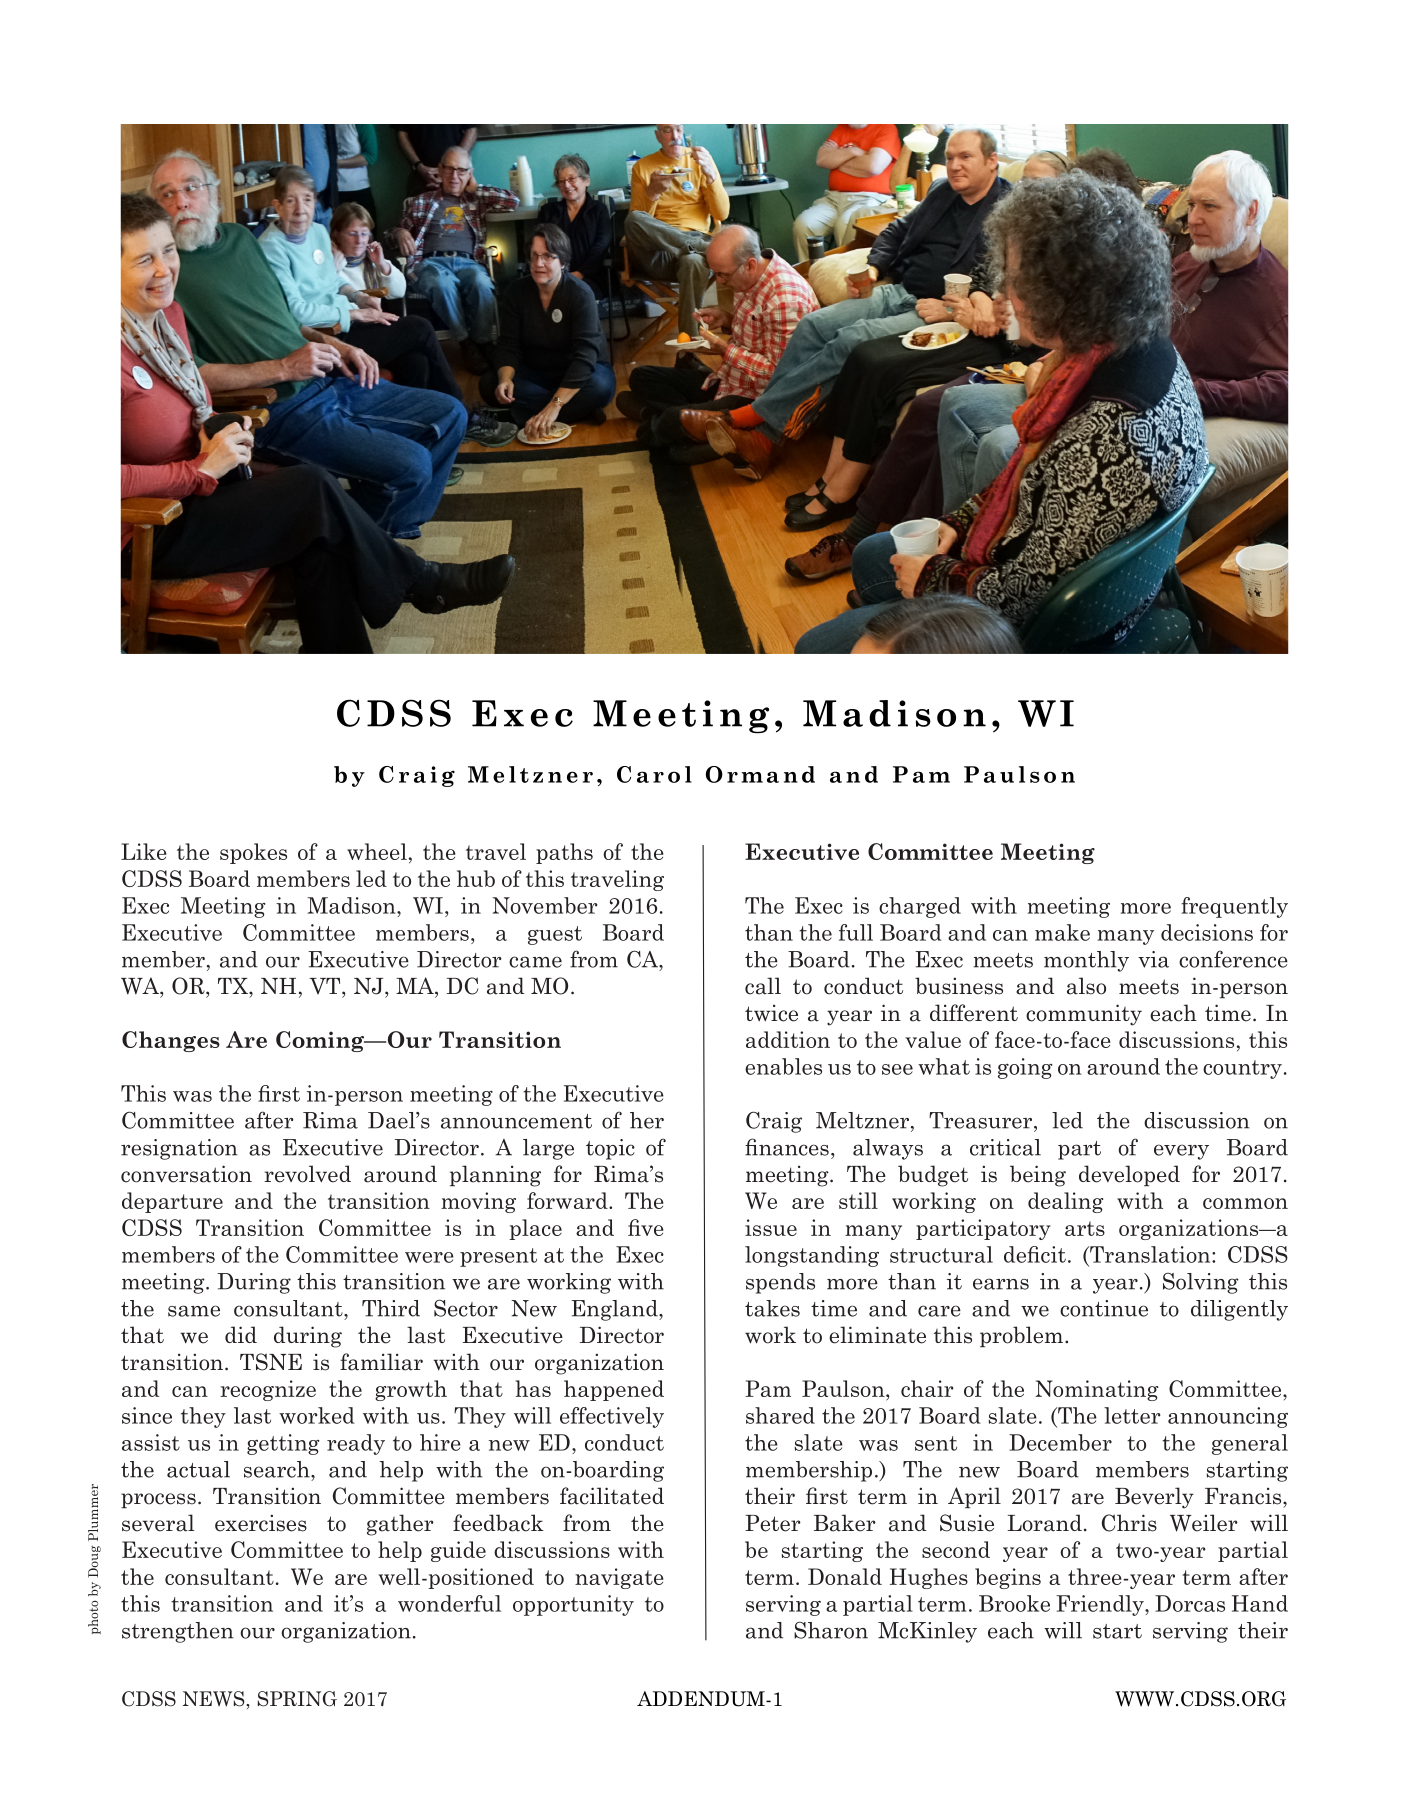 This page has width=1409, height=1812. I want to click on SPRING, so click(297, 1699).
